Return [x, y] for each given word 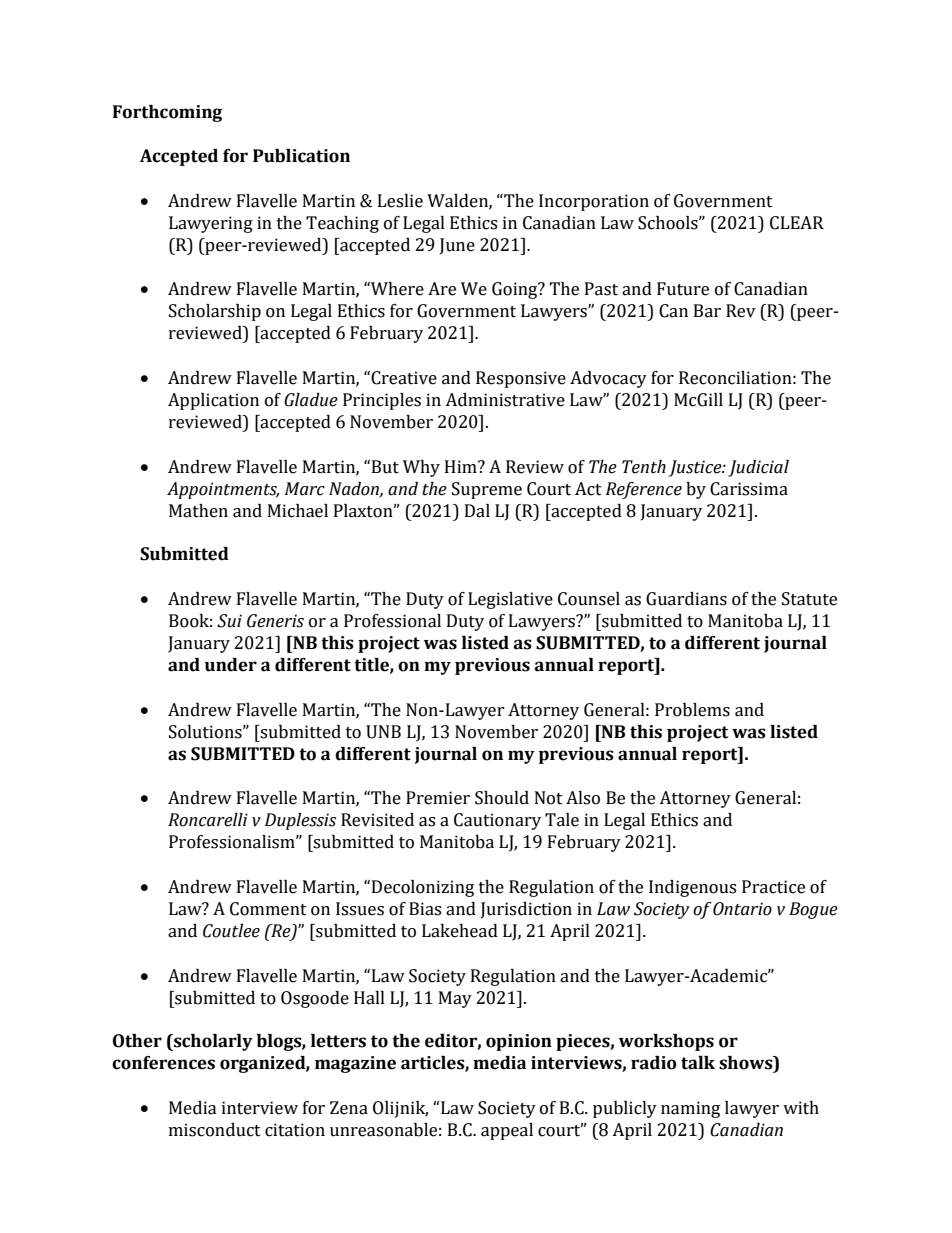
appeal [507, 1131]
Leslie [400, 201]
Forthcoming [167, 113]
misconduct [215, 1130]
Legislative [510, 600]
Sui [229, 621]
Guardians [686, 599]
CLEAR [797, 223]
